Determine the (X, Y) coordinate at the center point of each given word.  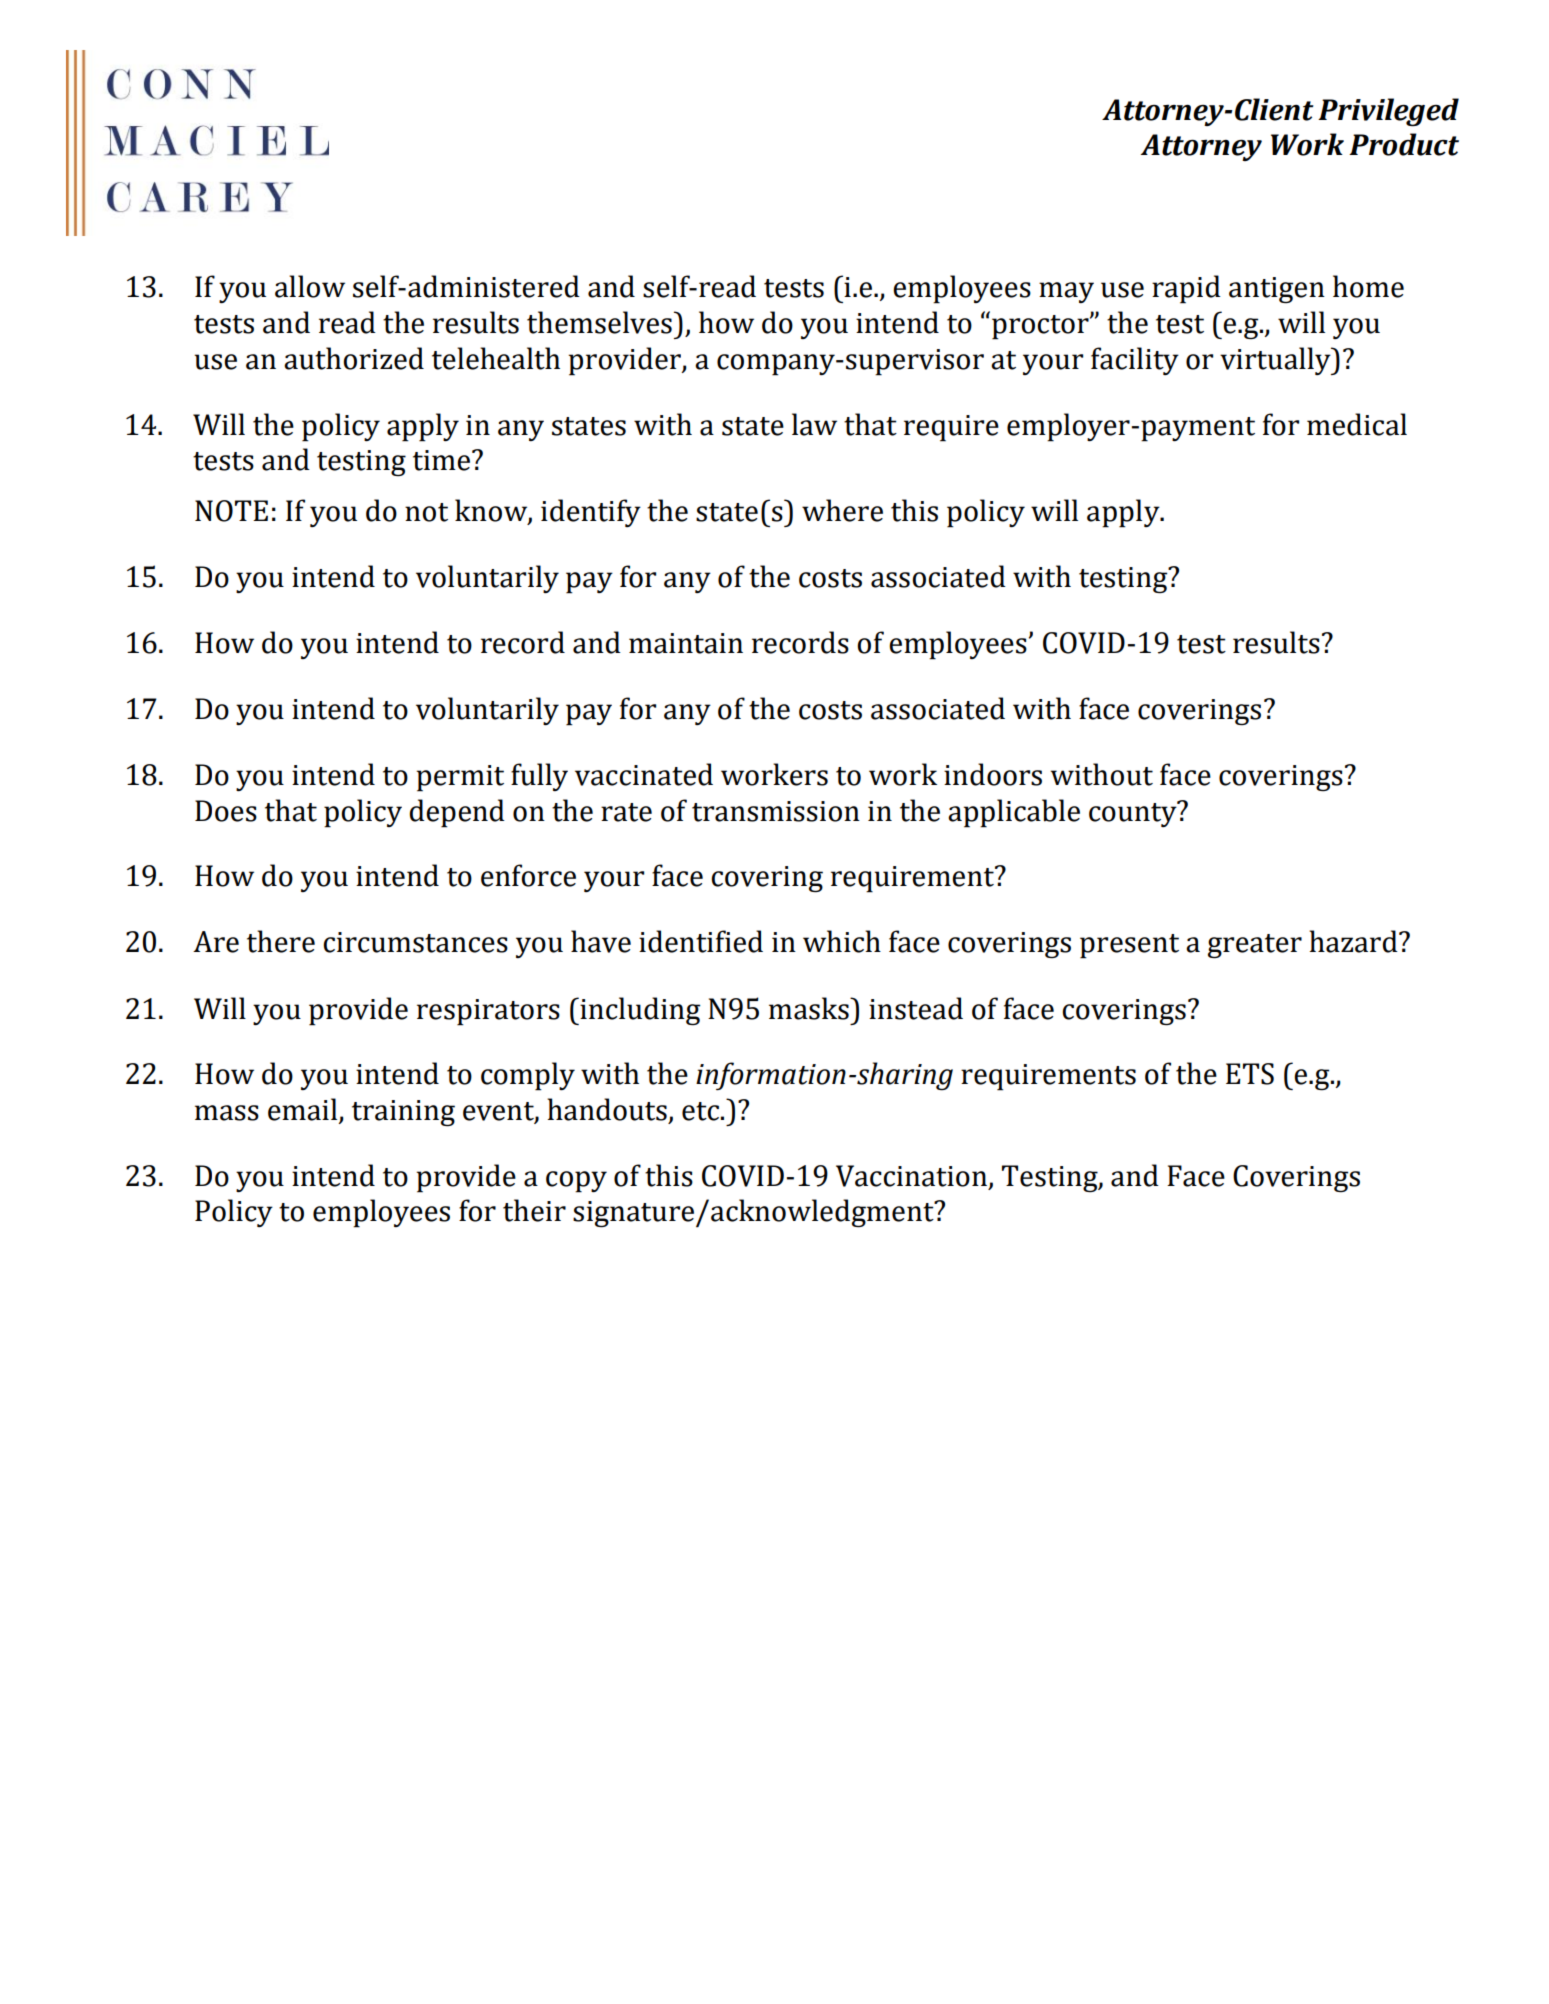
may (1066, 292)
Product (1404, 144)
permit (460, 778)
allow (310, 286)
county (1134, 814)
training (403, 1113)
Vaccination (911, 1176)
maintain (686, 643)
